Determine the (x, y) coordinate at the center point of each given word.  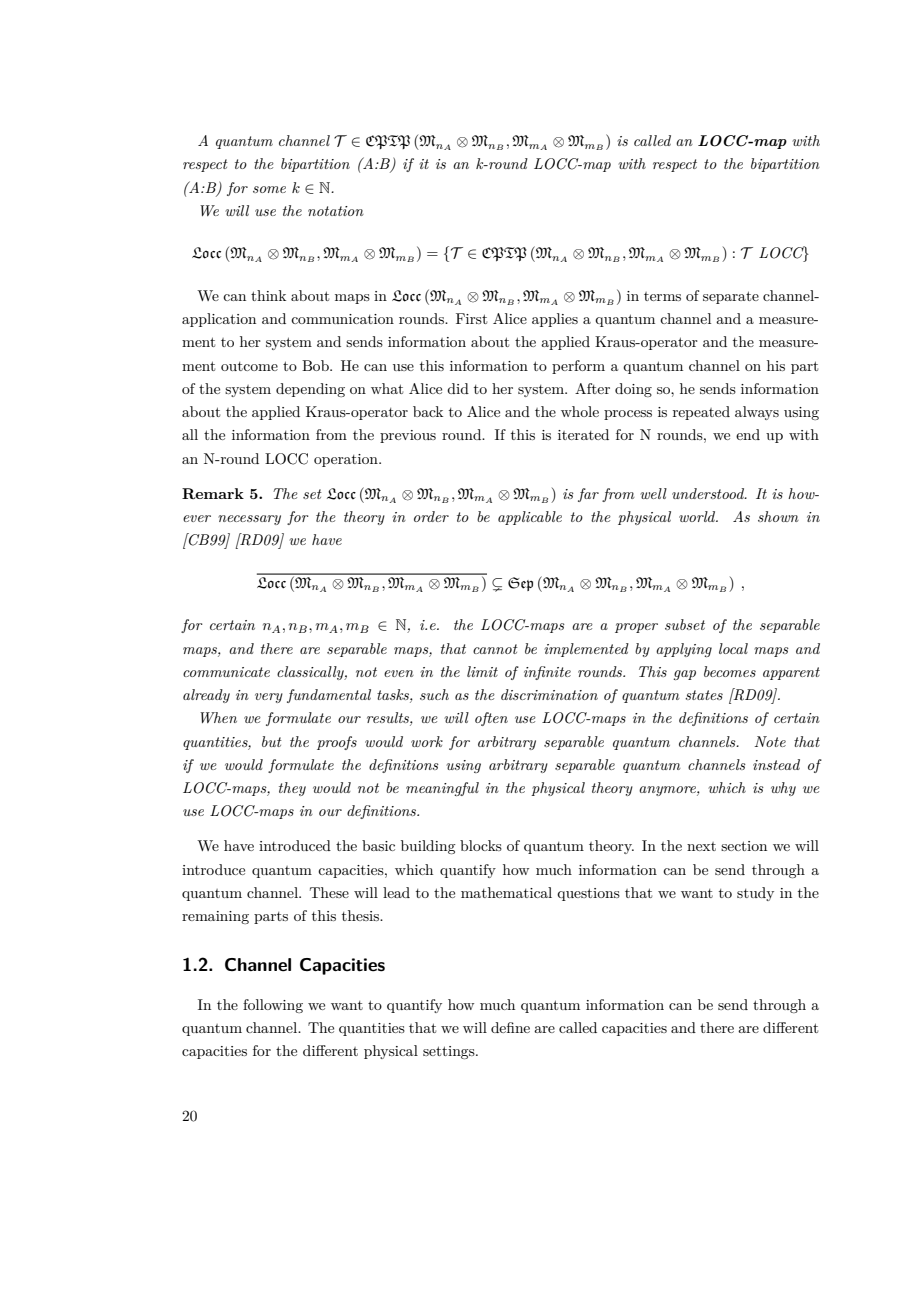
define (510, 1027)
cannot (495, 649)
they (292, 789)
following (273, 1006)
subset (685, 624)
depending (310, 390)
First (471, 318)
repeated (701, 413)
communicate (226, 672)
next (701, 846)
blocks (481, 845)
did (458, 388)
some (269, 189)
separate (731, 297)
